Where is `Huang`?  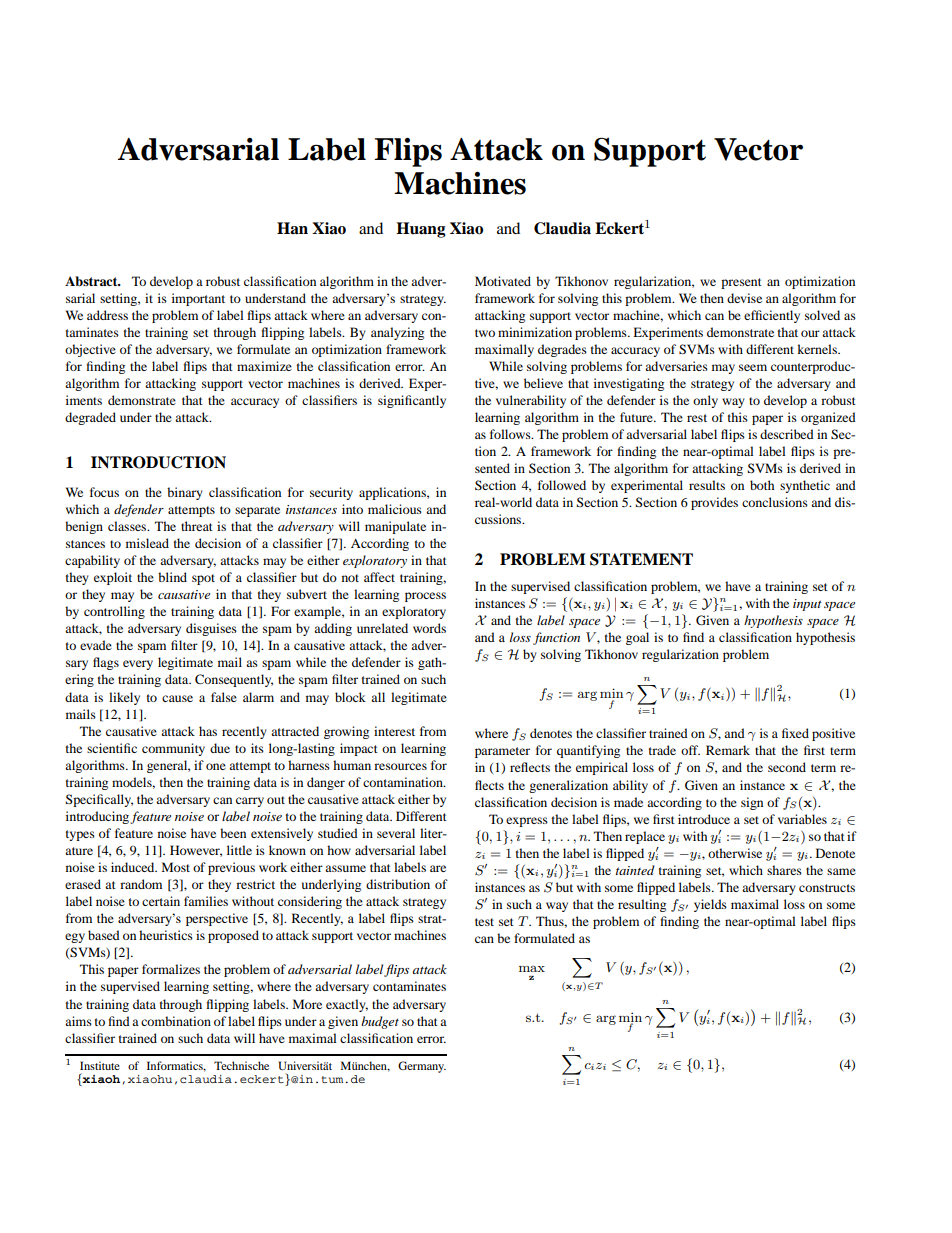 Huang is located at coordinates (421, 230).
